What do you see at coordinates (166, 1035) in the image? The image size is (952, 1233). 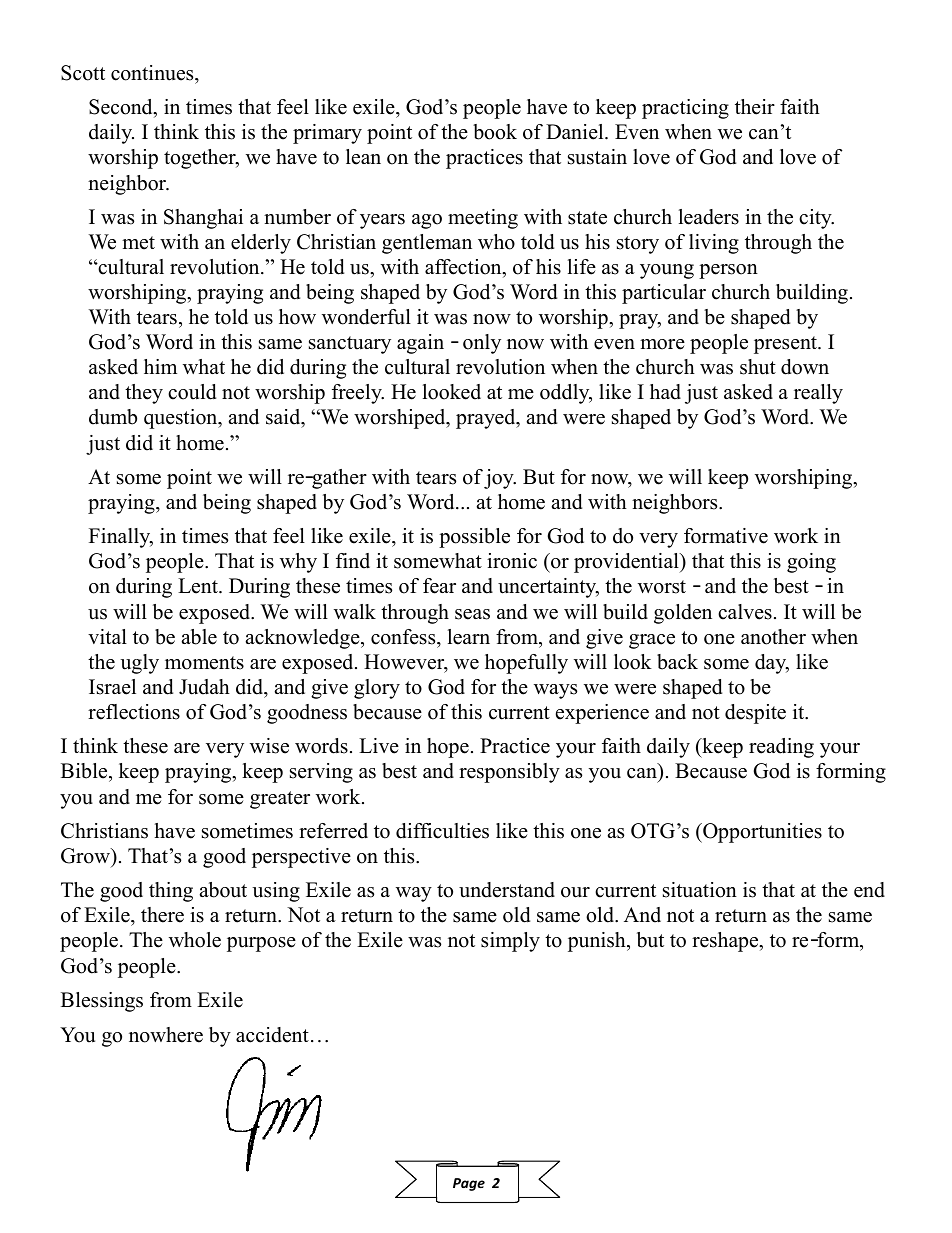 I see `nowhere` at bounding box center [166, 1035].
